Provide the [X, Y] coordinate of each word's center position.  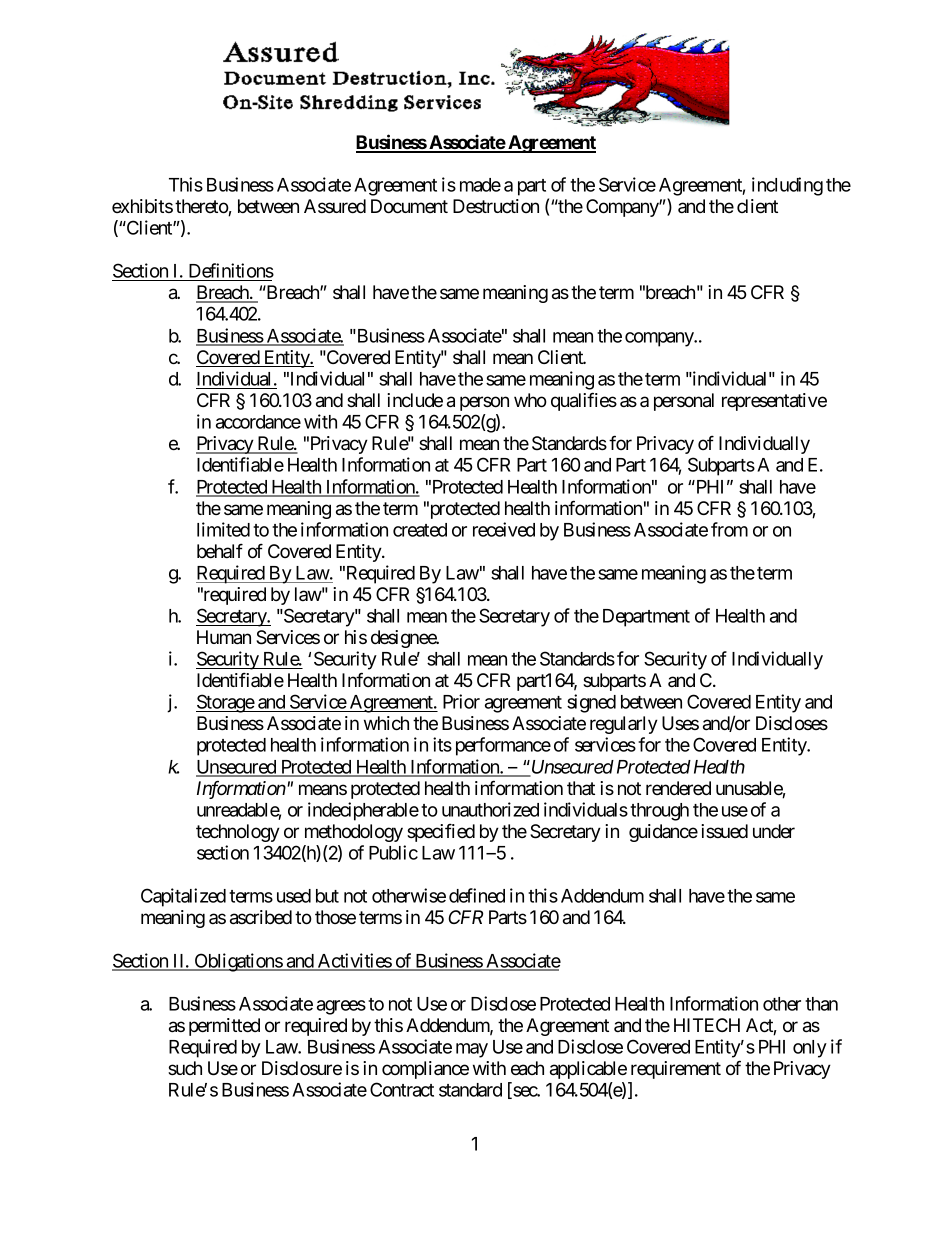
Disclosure [302, 1068]
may [472, 1050]
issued [724, 831]
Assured [335, 206]
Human [224, 637]
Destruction [496, 206]
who [530, 400]
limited [223, 529]
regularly [624, 725]
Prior [461, 701]
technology [238, 833]
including [787, 186]
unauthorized [490, 809]
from [729, 529]
